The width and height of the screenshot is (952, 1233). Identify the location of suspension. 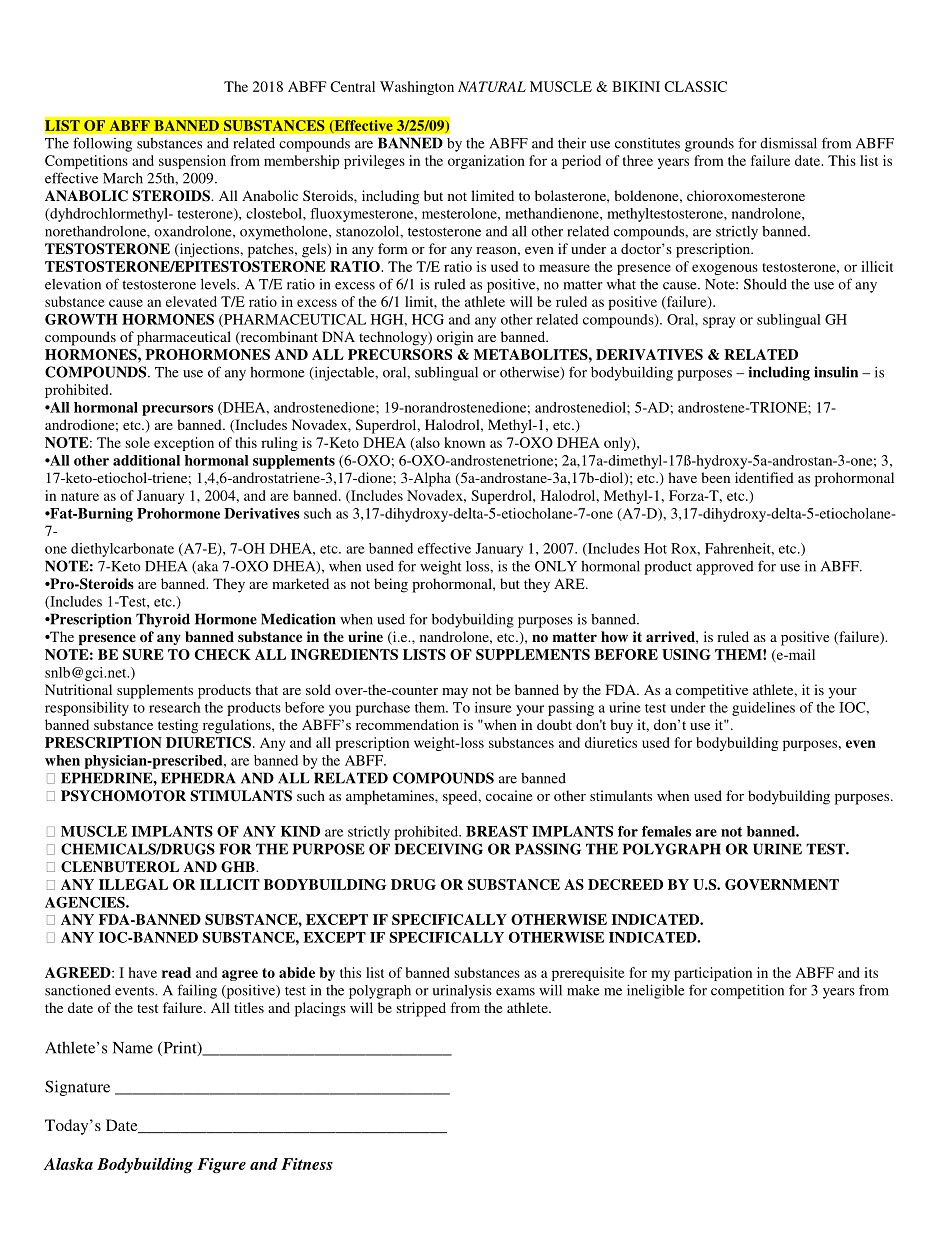
(192, 162).
